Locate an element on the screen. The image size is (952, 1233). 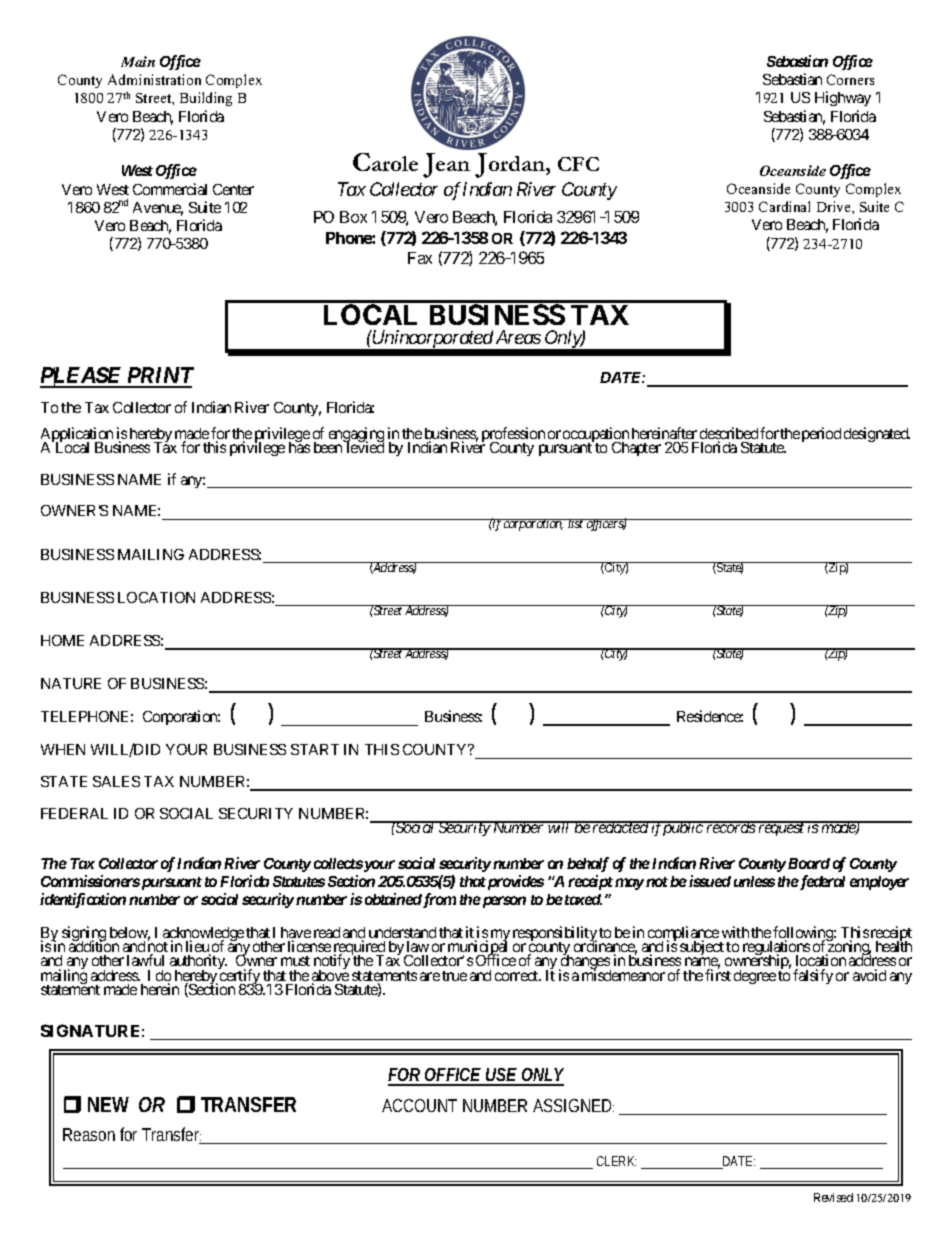
CFC is located at coordinates (578, 164).
